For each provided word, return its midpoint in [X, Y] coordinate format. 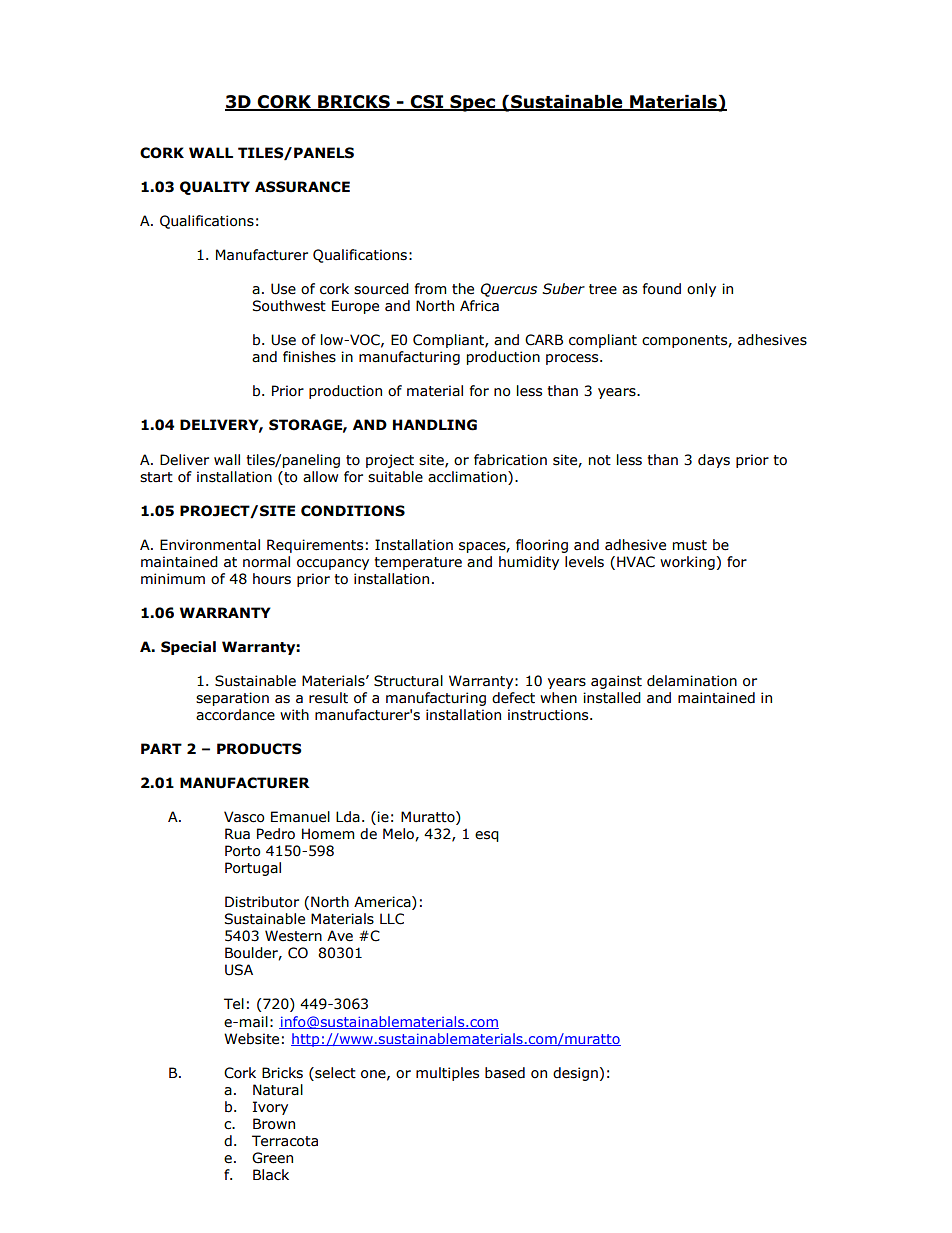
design [575, 1074]
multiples [447, 1074]
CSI [427, 103]
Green [272, 1158]
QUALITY [215, 188]
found [662, 289]
